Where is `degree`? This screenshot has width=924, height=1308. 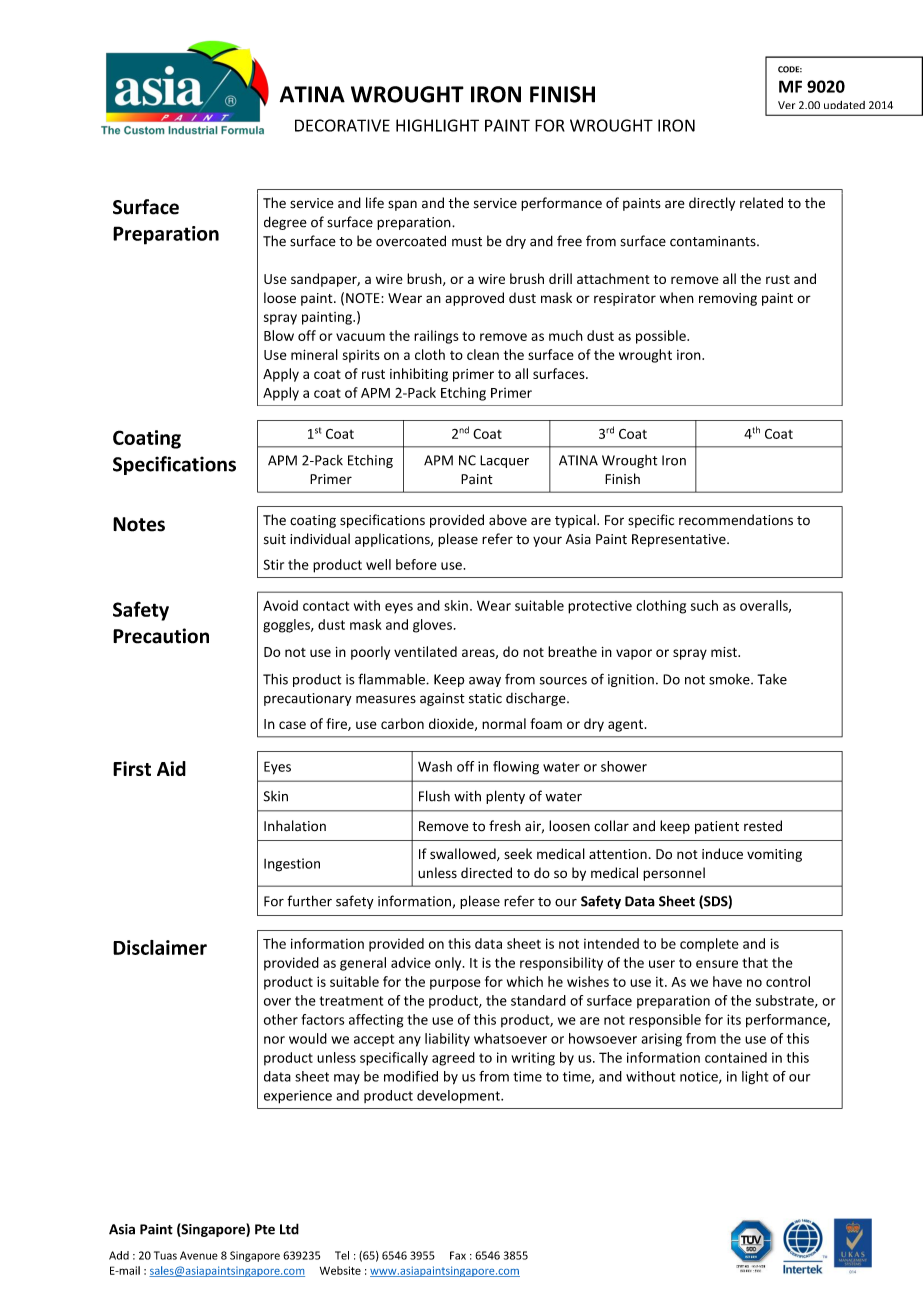
degree is located at coordinates (285, 223).
